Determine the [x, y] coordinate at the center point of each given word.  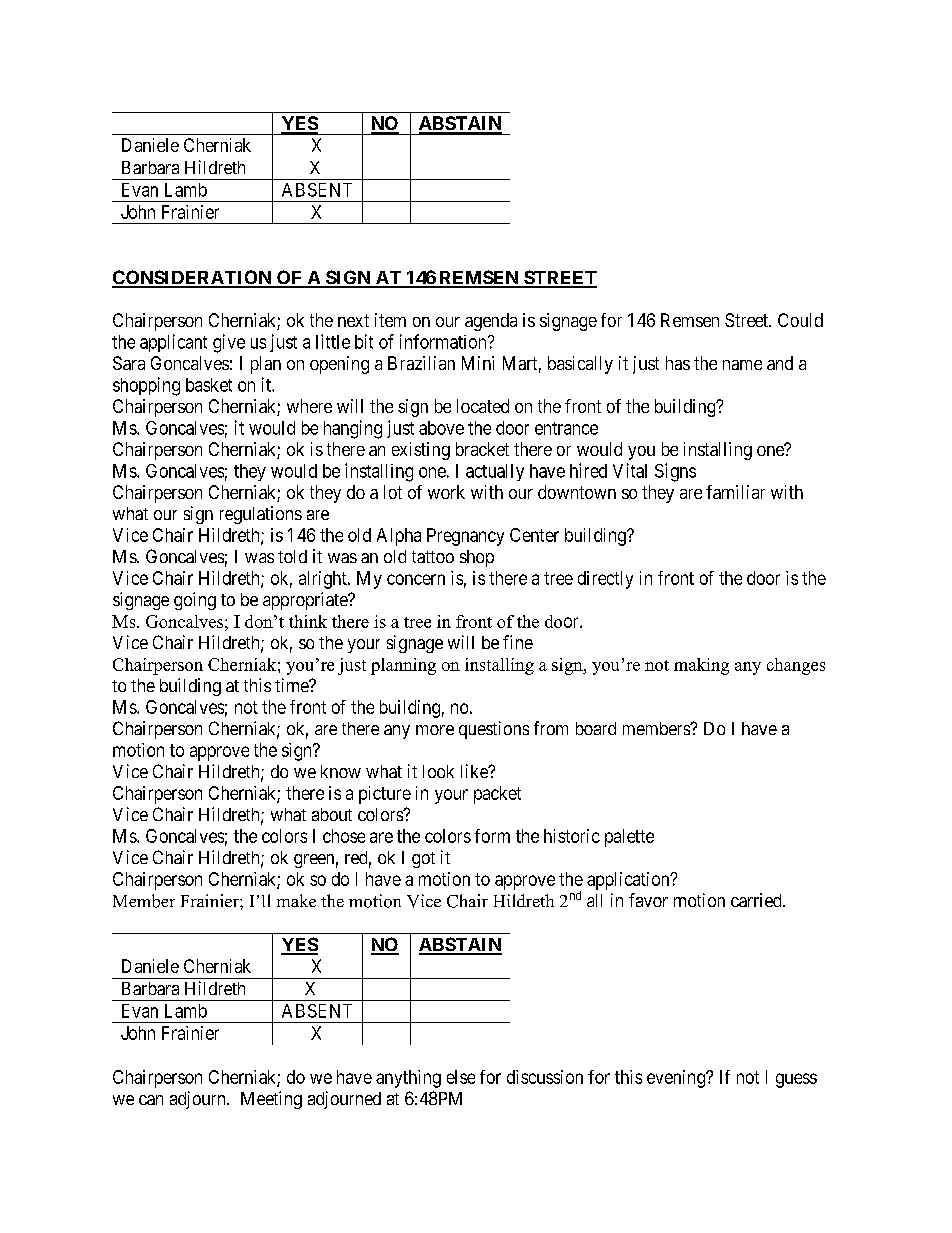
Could [800, 320]
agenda [491, 322]
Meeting [271, 1100]
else [461, 1077]
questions [494, 730]
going [195, 601]
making [701, 666]
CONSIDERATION [193, 278]
